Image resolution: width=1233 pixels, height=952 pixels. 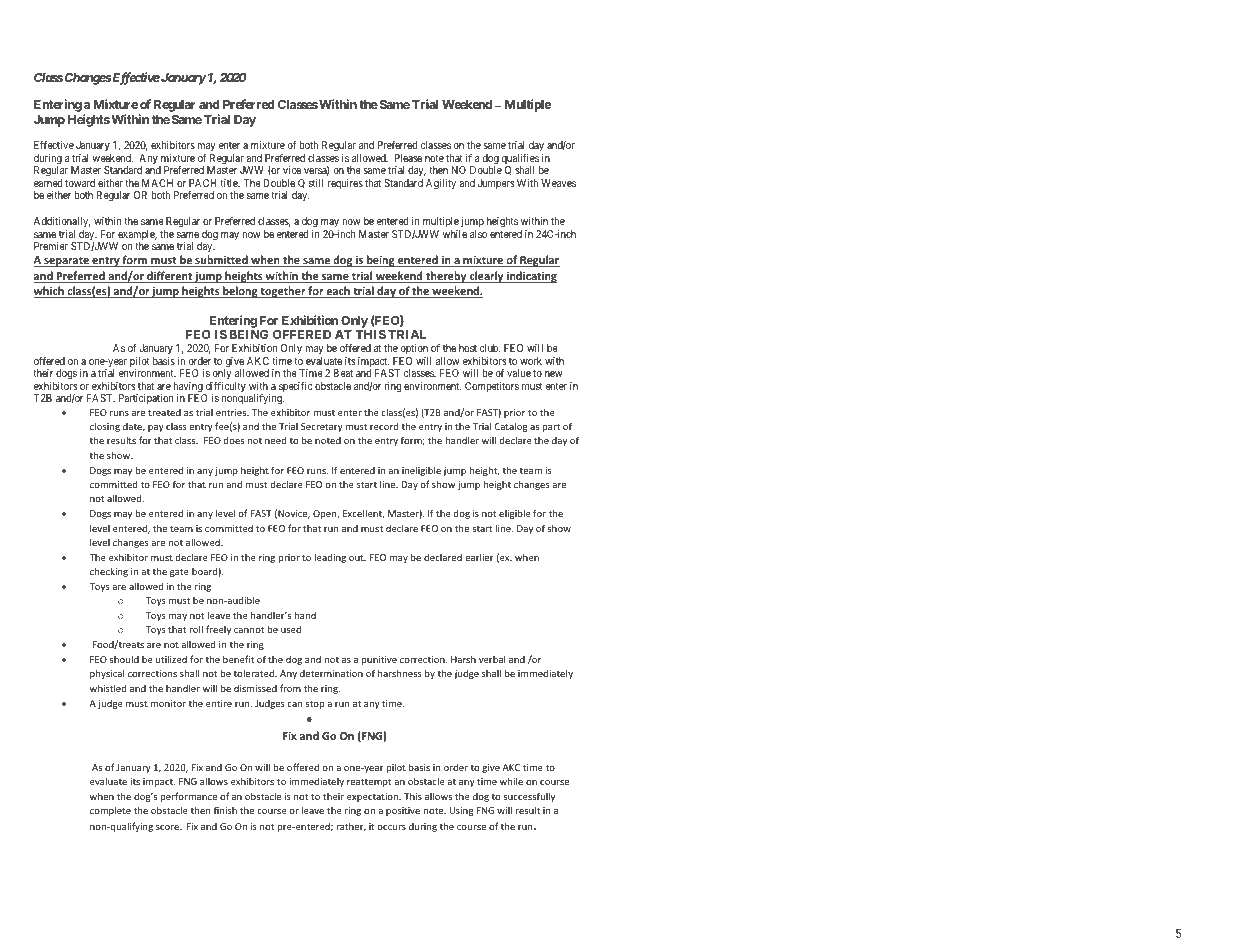 I want to click on toward, so click(x=80, y=183).
